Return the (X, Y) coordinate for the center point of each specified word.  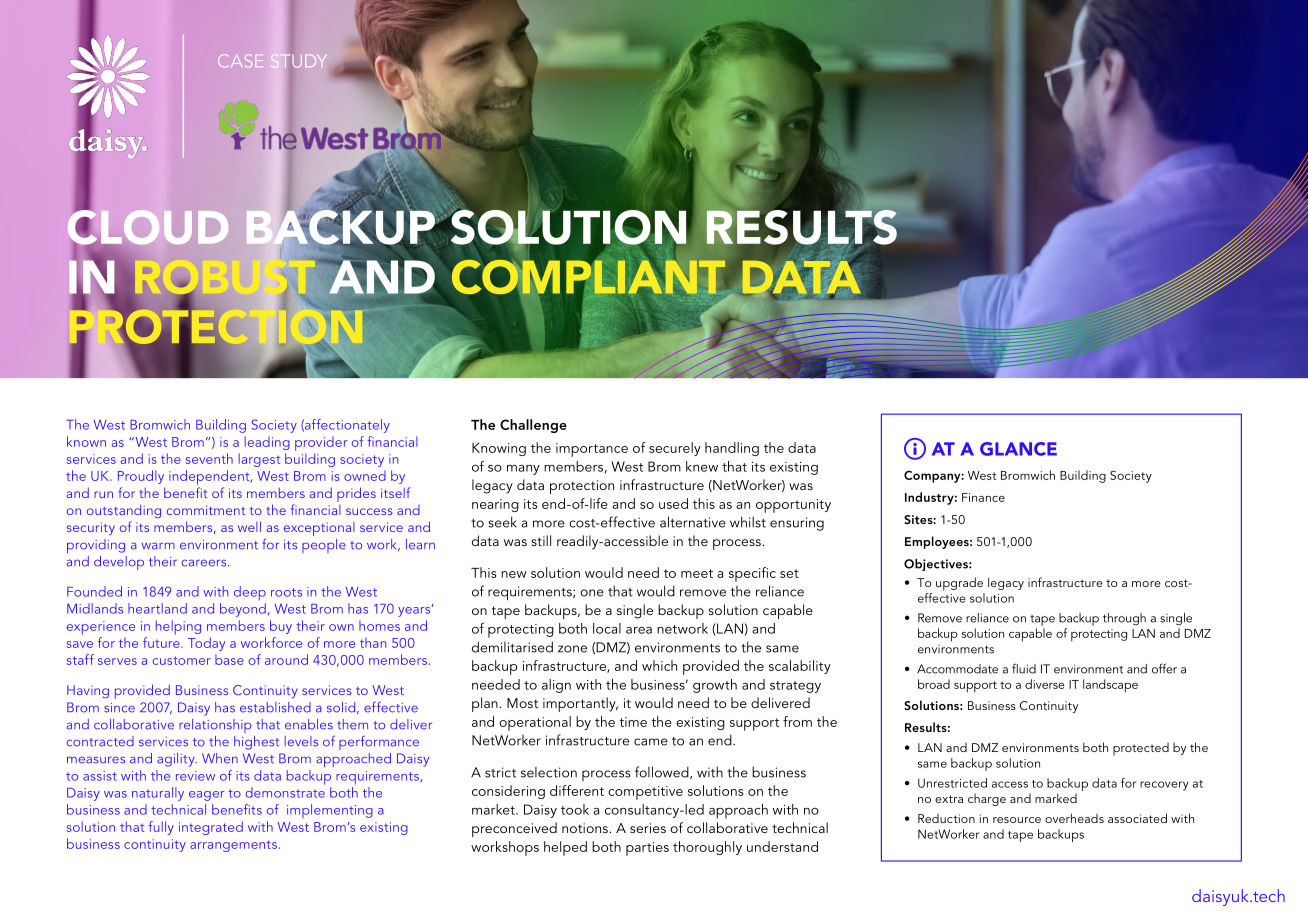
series (648, 828)
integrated (211, 828)
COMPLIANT (590, 277)
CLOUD (148, 227)
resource (1017, 820)
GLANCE (1018, 449)
